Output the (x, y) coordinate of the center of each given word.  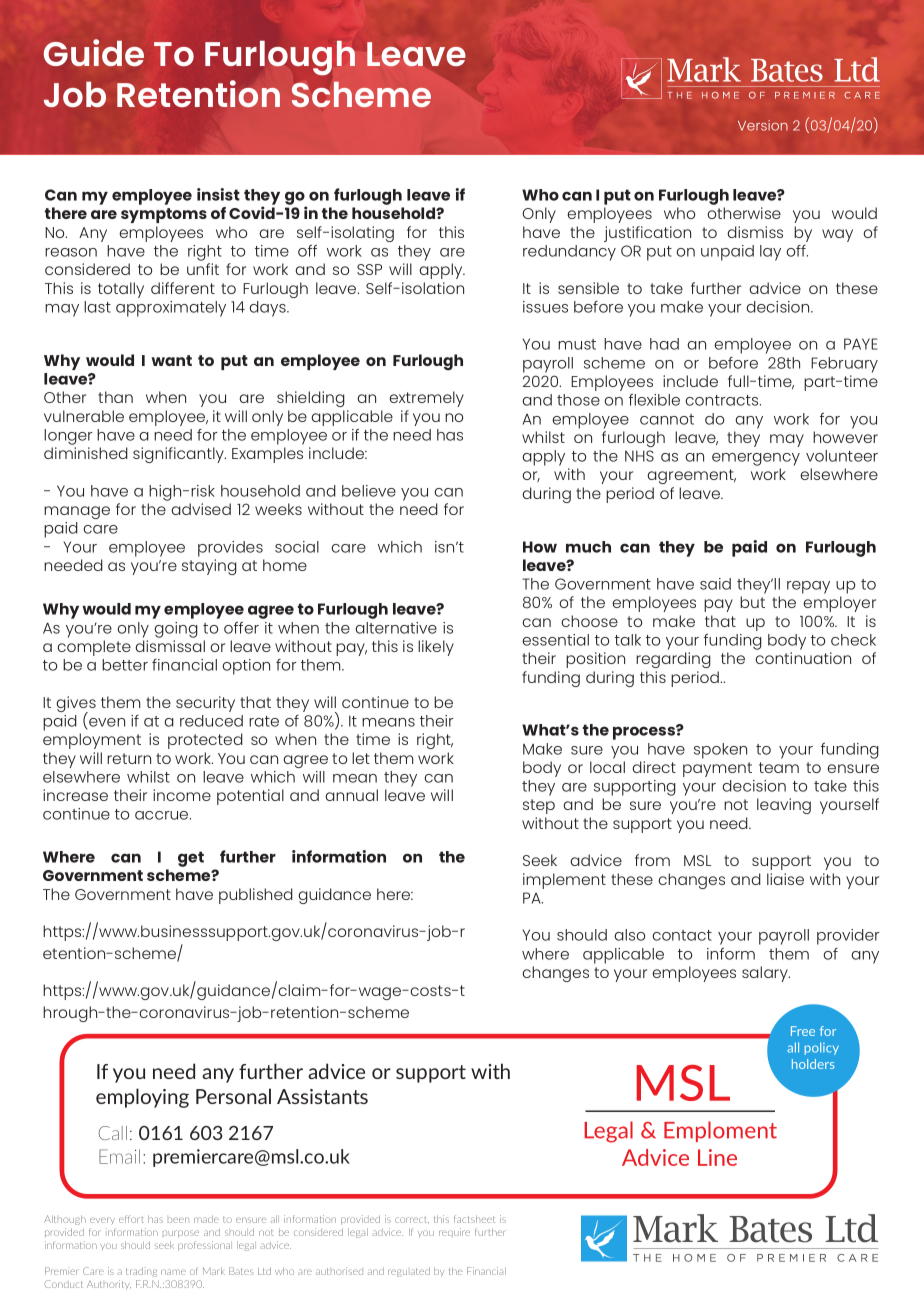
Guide (94, 52)
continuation (803, 658)
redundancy (569, 253)
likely (436, 648)
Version (763, 125)
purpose (181, 1234)
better (125, 665)
